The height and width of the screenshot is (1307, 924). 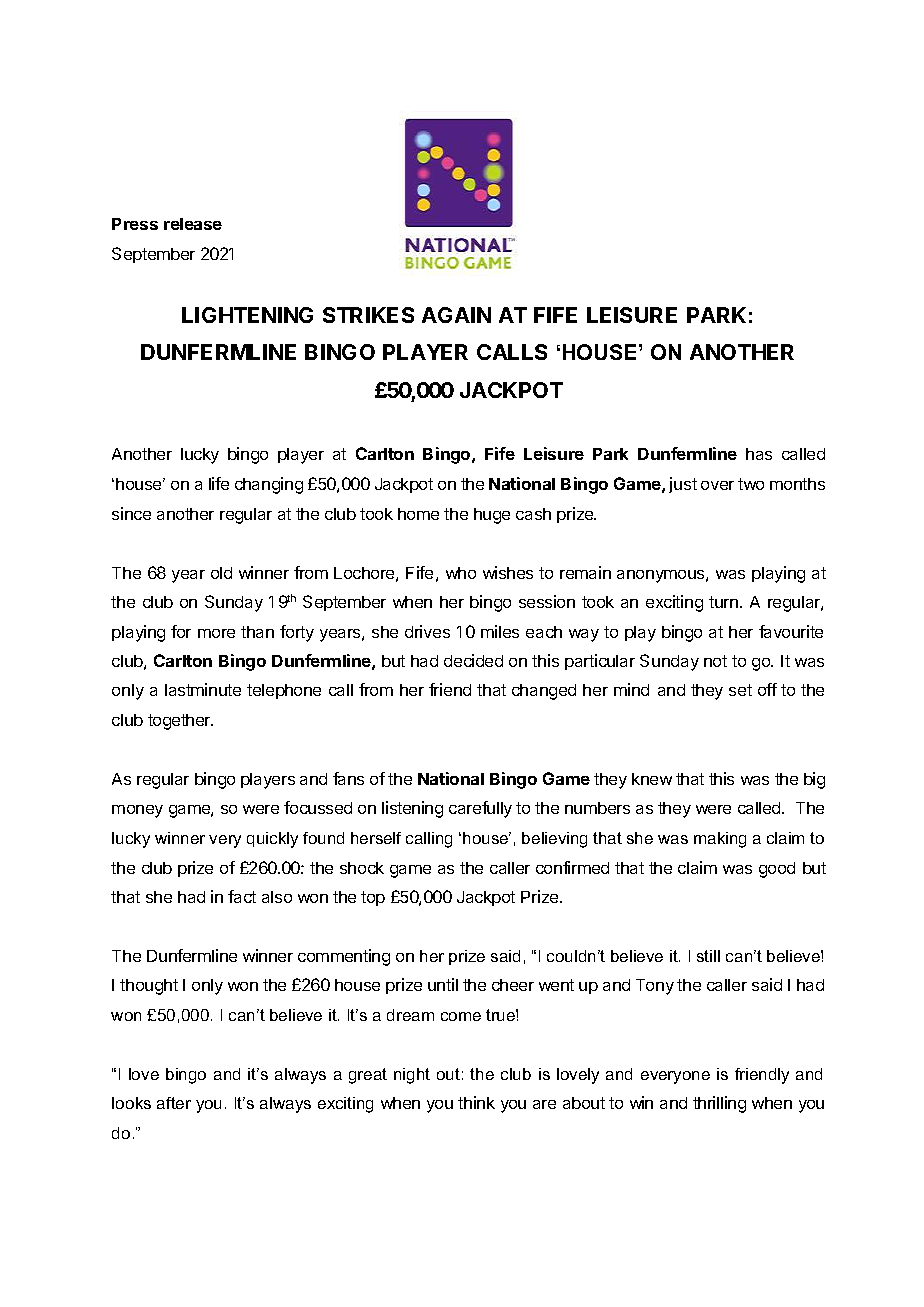 I want to click on set, so click(x=740, y=690).
